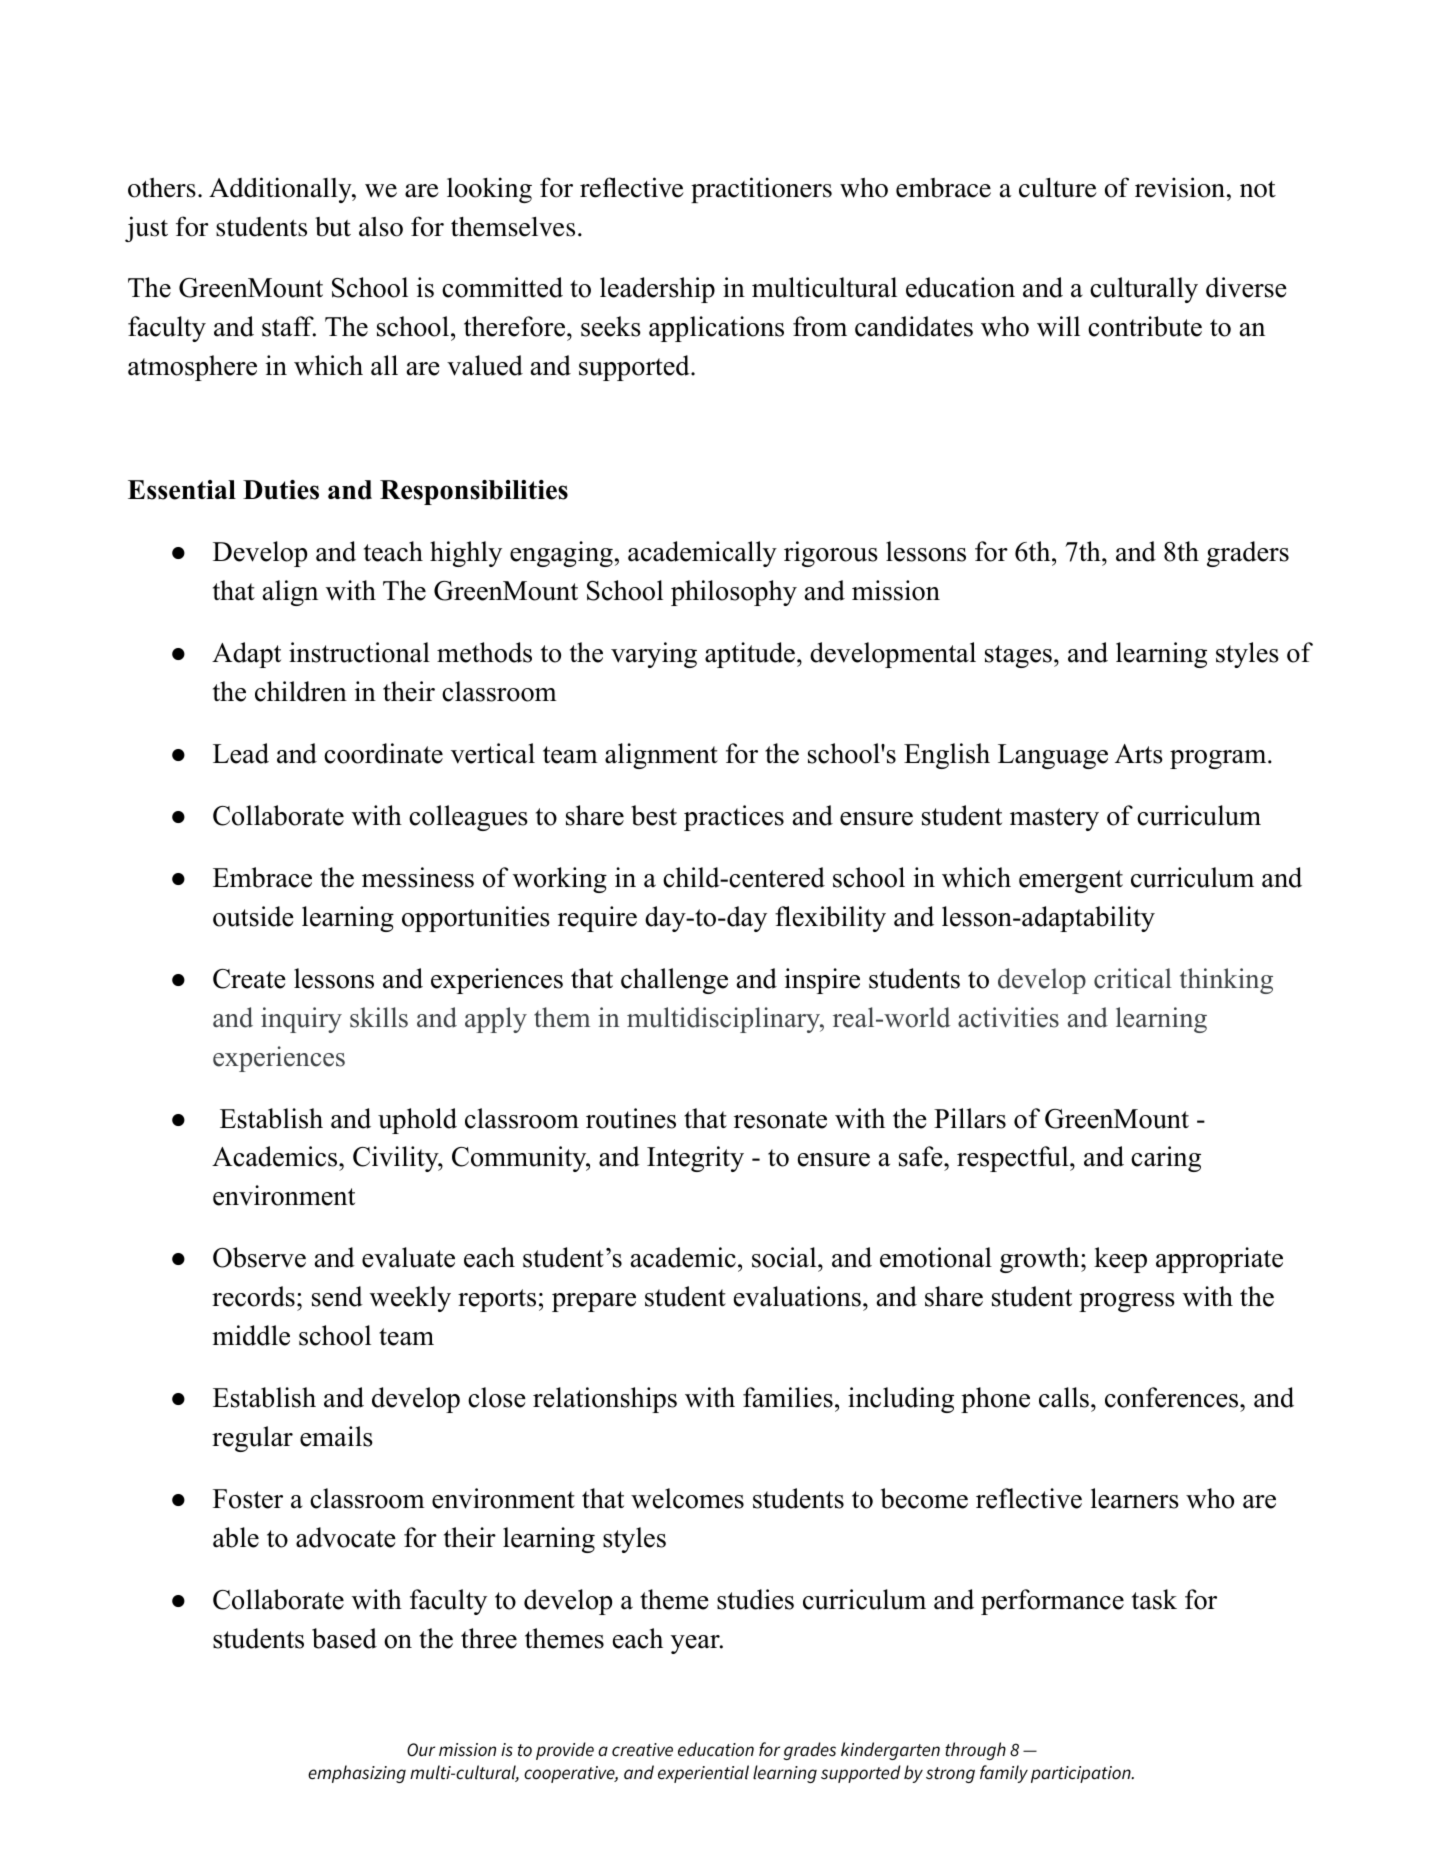 Image resolution: width=1444 pixels, height=1869 pixels. What do you see at coordinates (703, 1774) in the screenshot?
I see `experiential` at bounding box center [703, 1774].
